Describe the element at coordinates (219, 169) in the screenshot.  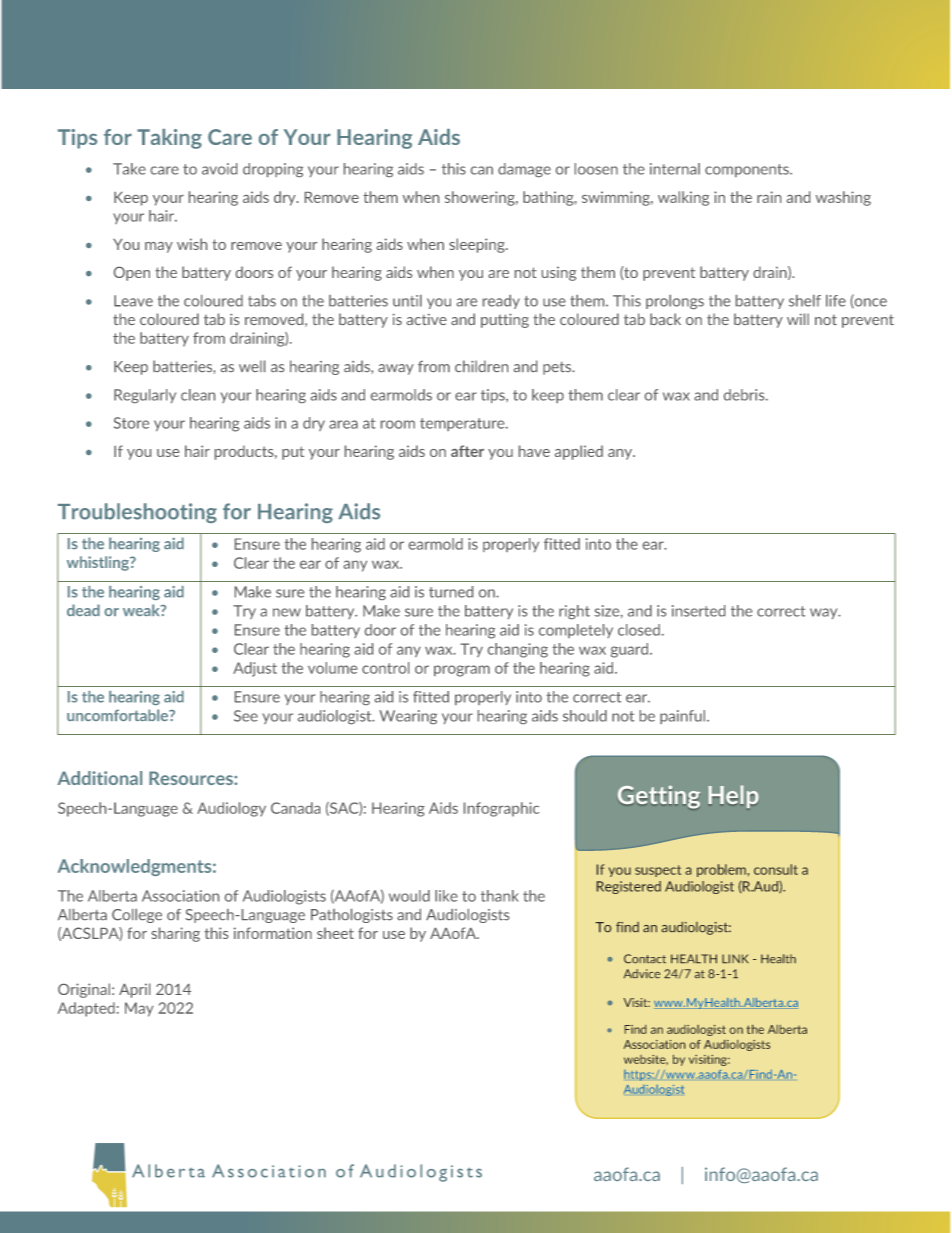
I see `avoid` at that location.
